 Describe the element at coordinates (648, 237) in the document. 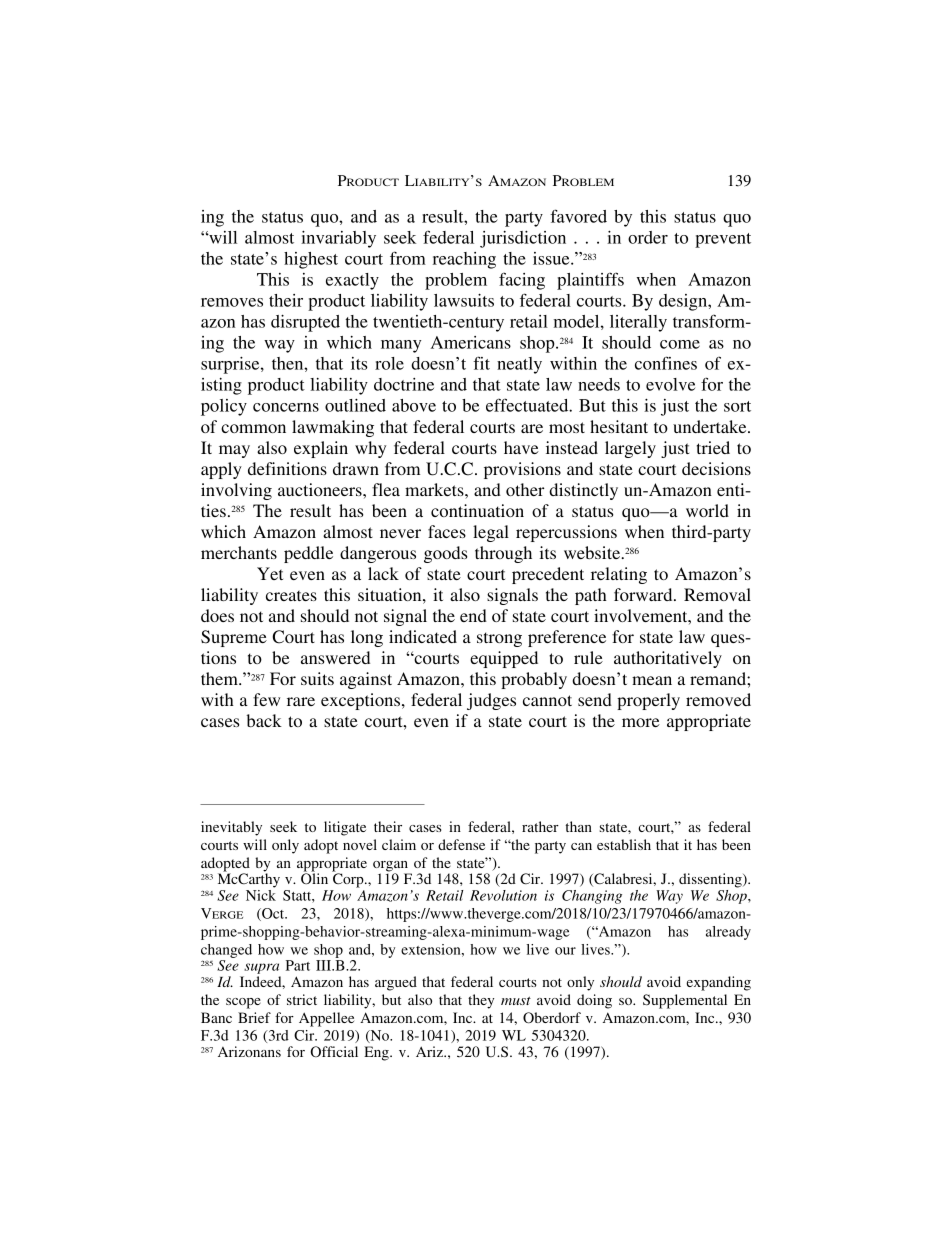

I see `order` at that location.
